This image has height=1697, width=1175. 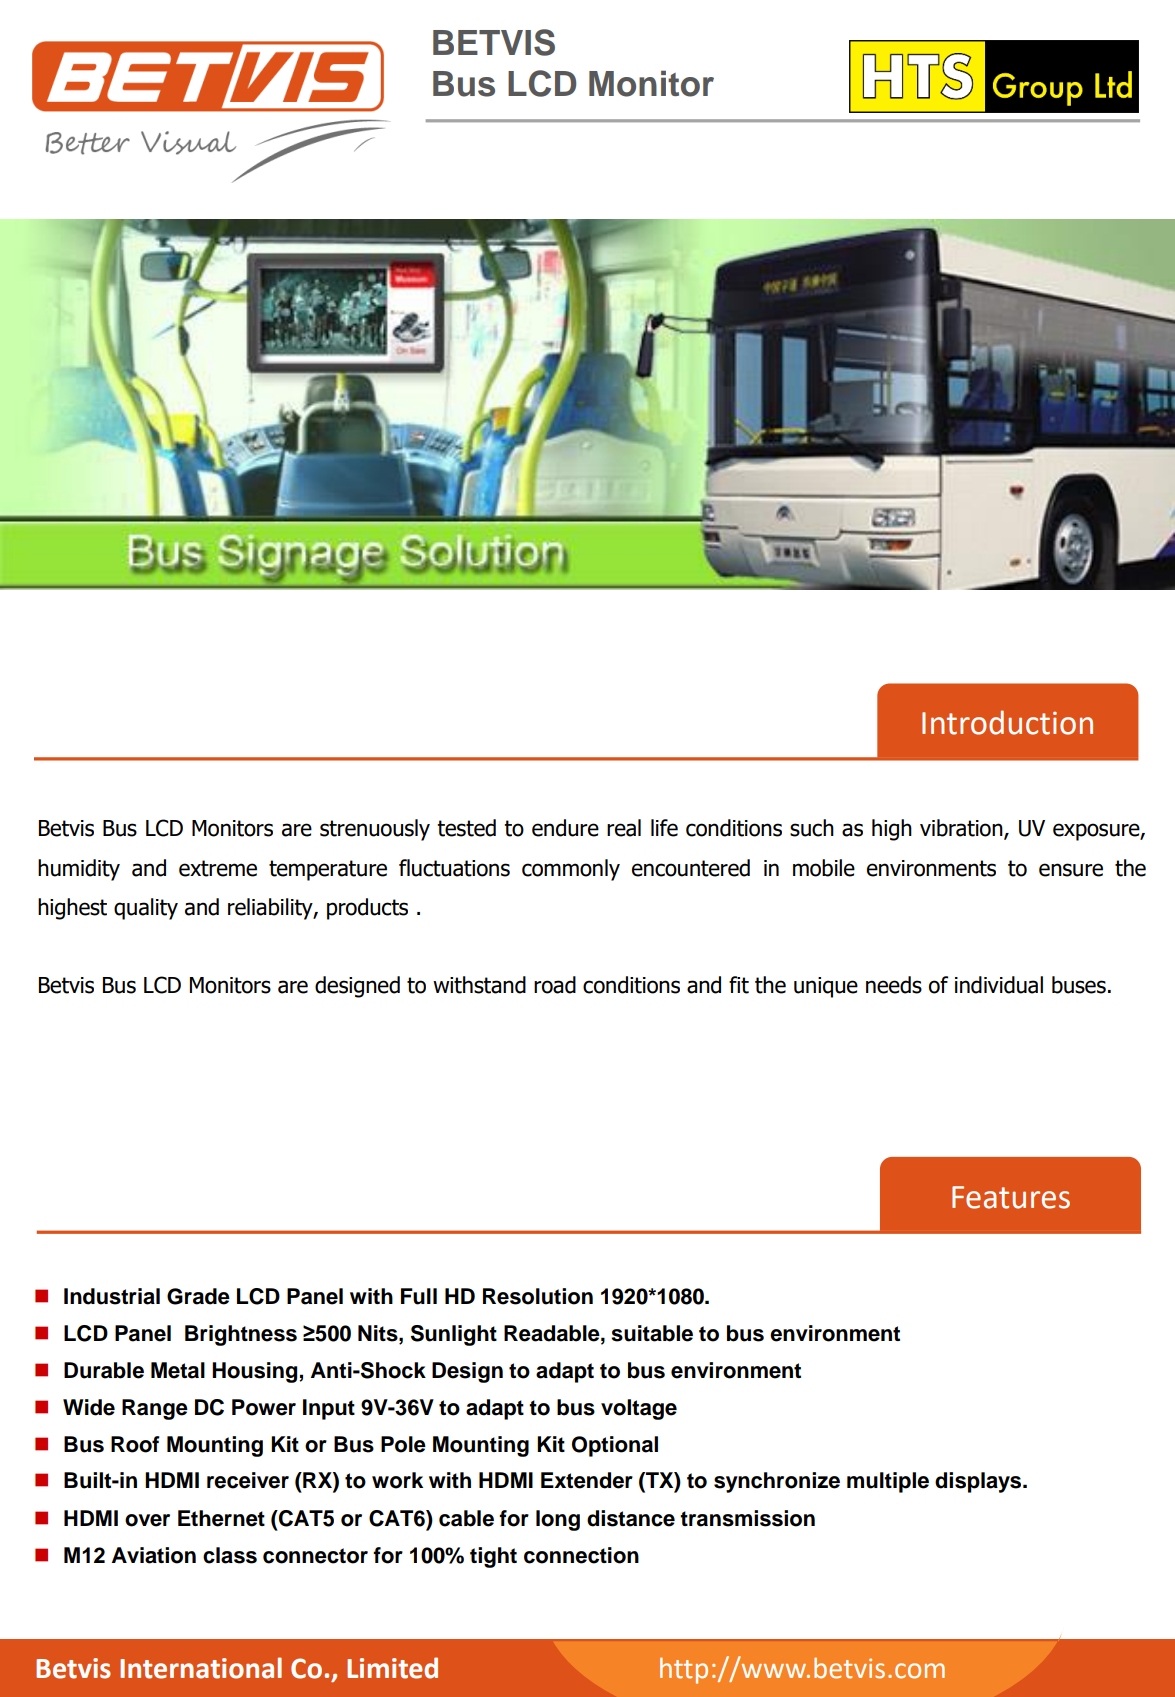 What do you see at coordinates (218, 868) in the image?
I see `extreme` at bounding box center [218, 868].
